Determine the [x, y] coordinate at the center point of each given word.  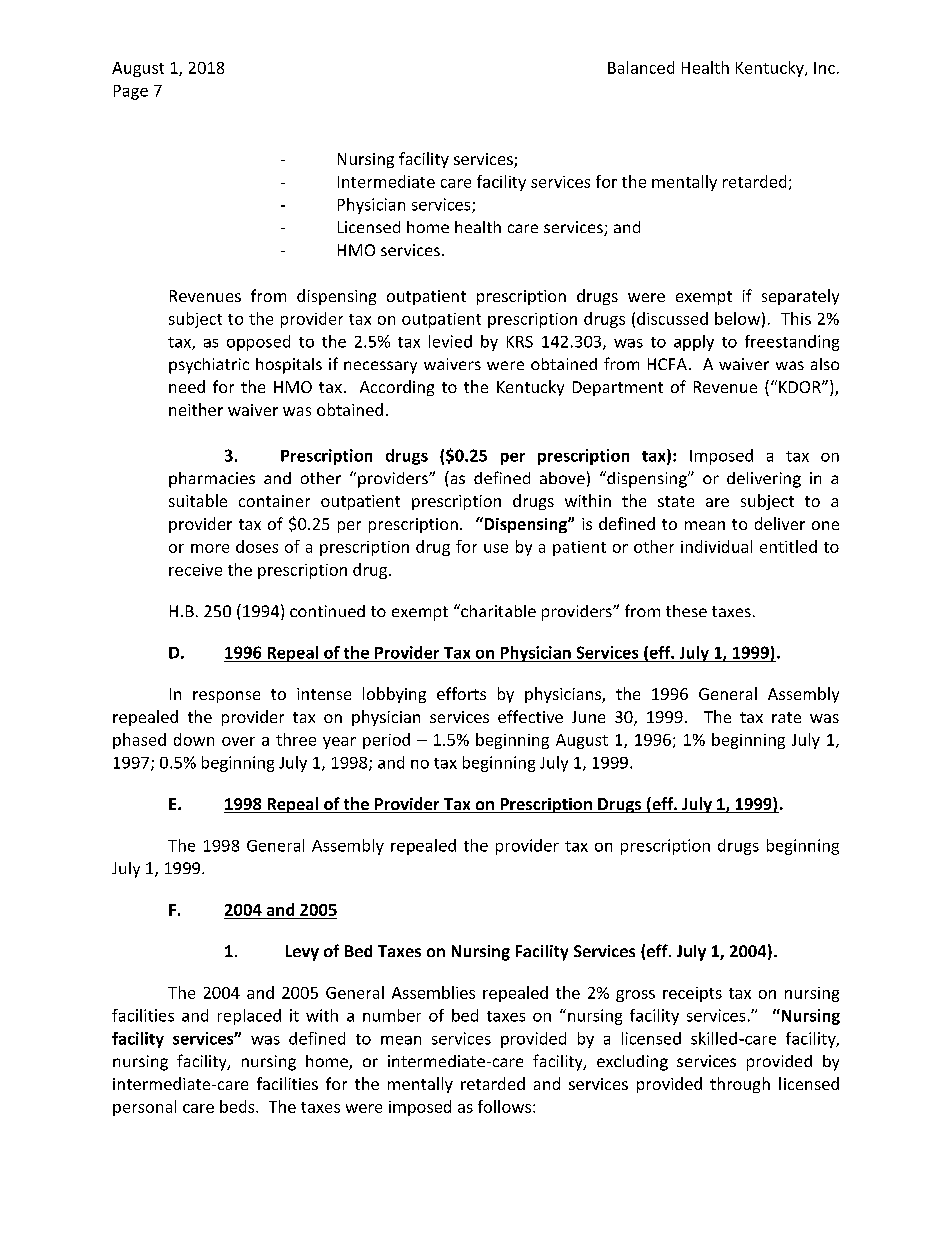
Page [131, 92]
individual [716, 546]
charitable [497, 610]
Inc [824, 68]
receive [195, 570]
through [740, 1085]
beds [238, 1106]
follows [506, 1106]
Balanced [641, 67]
